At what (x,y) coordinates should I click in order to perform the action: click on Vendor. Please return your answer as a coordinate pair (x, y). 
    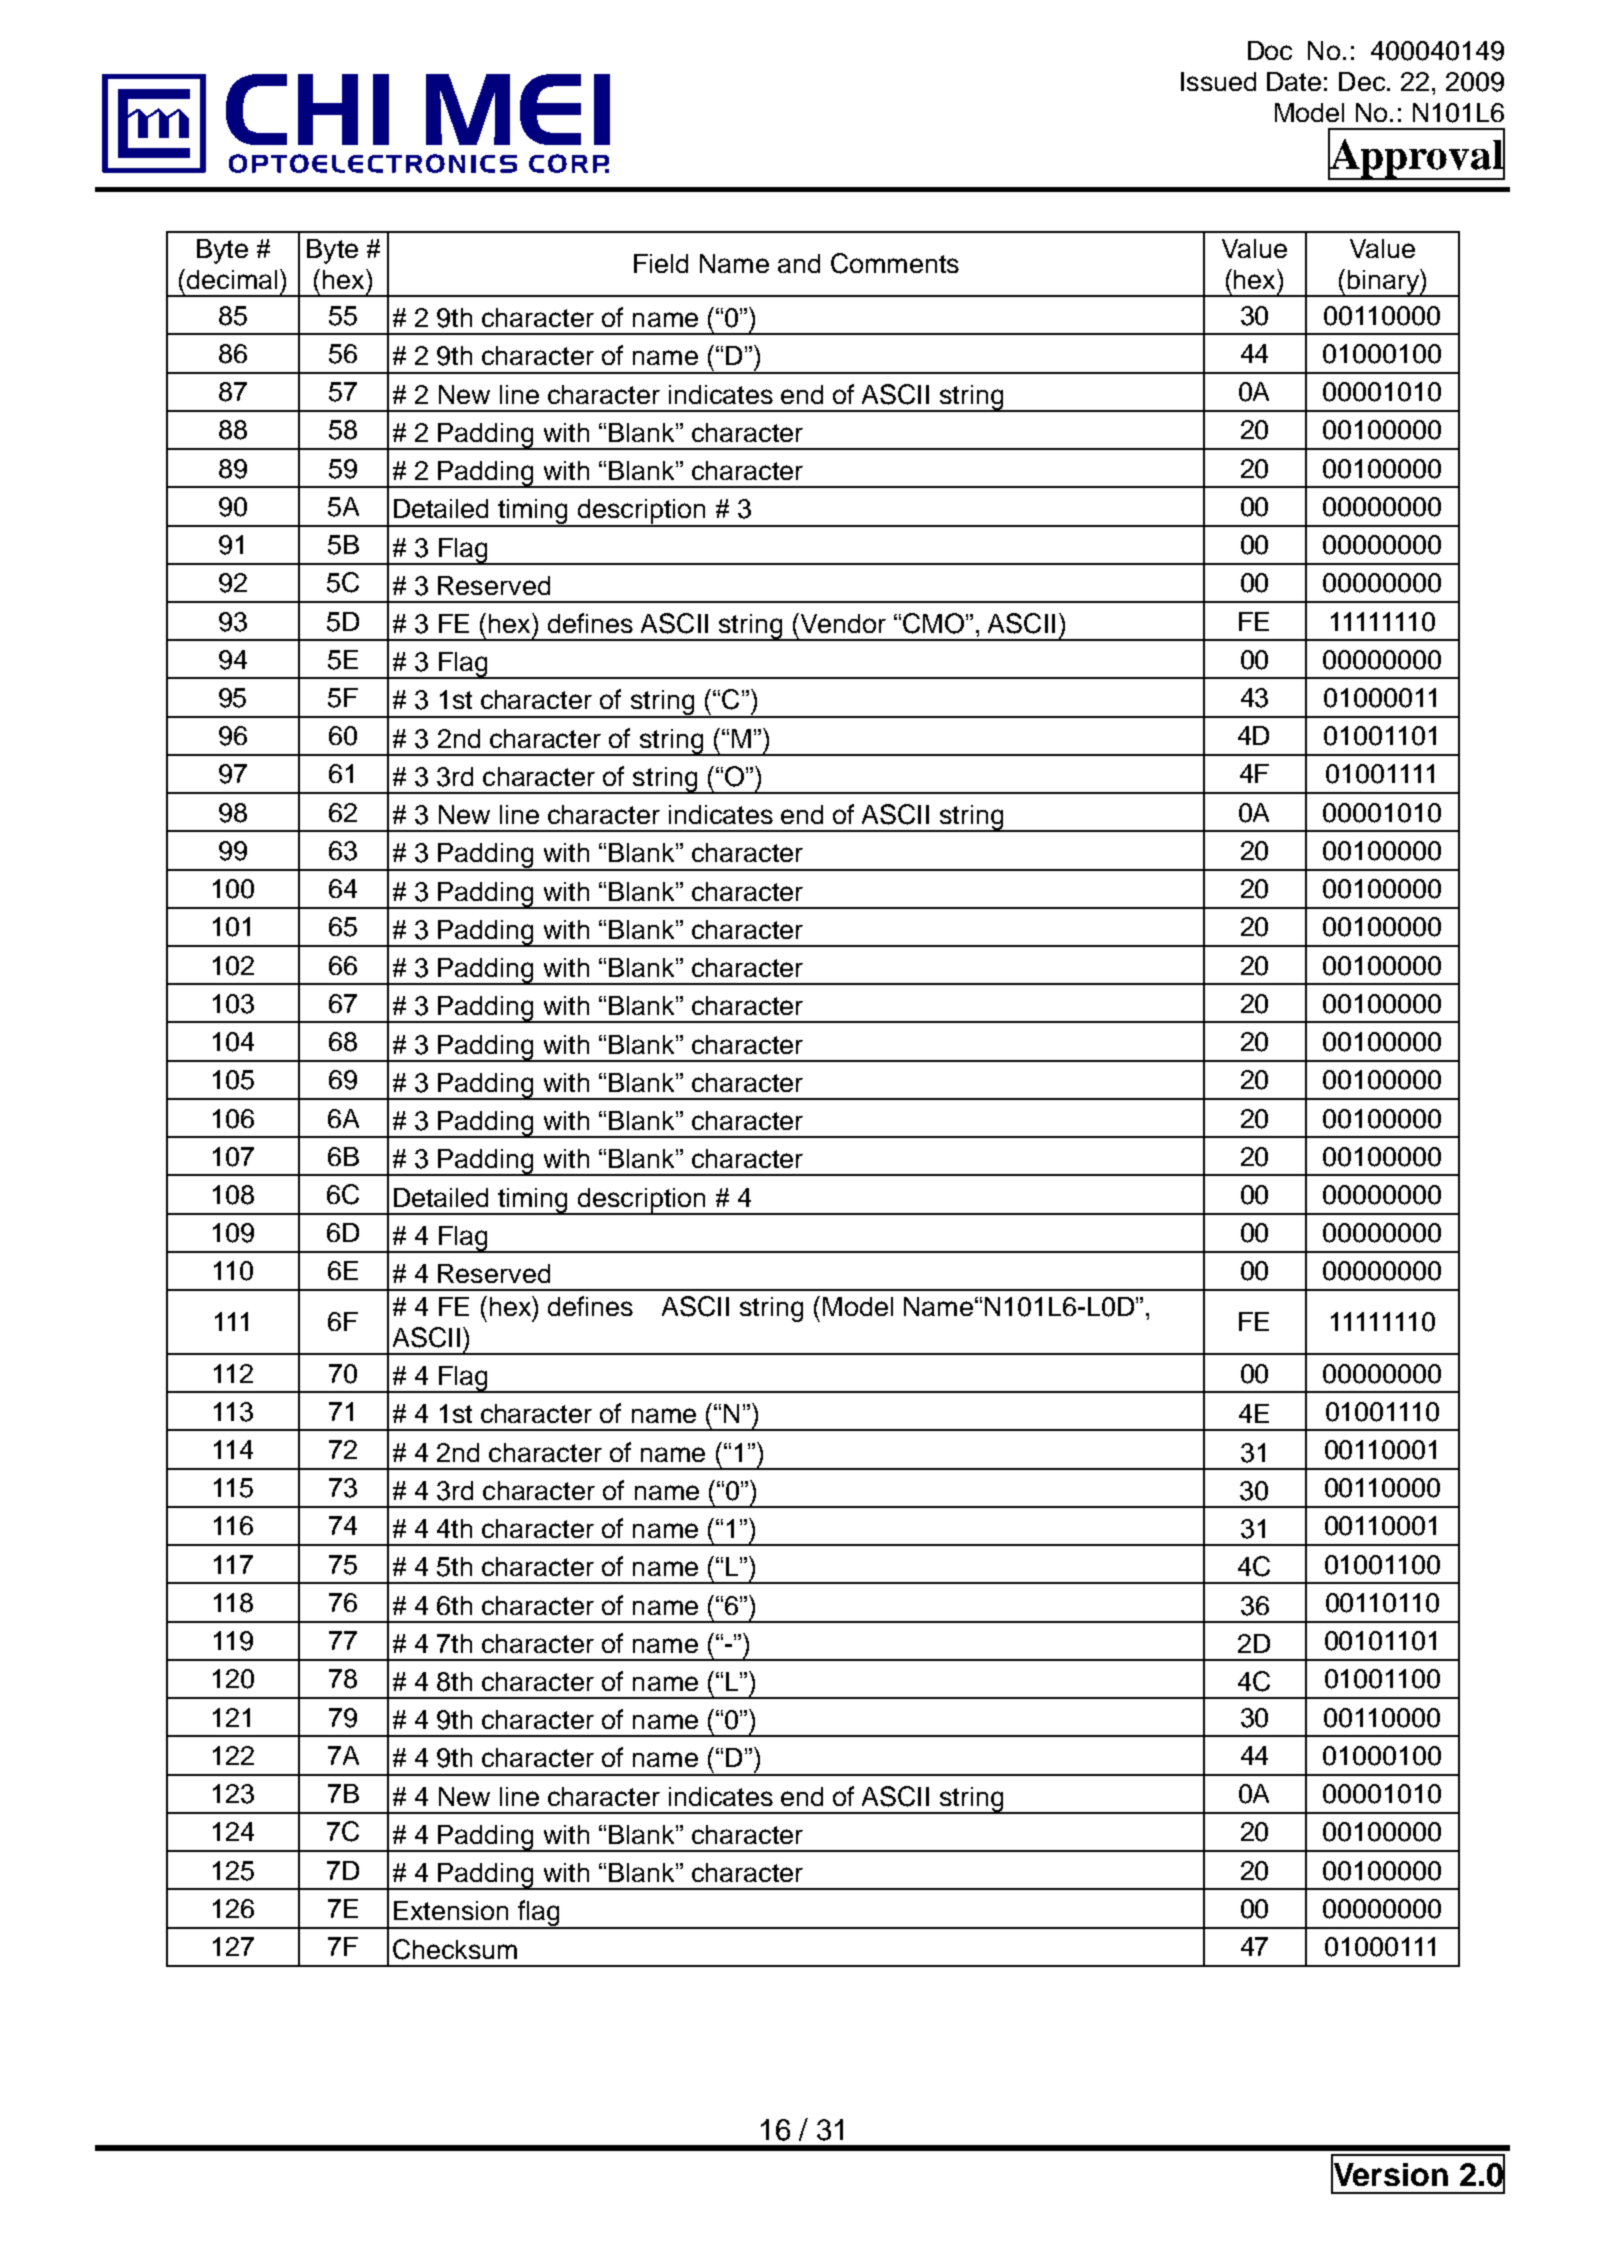
    Looking at the image, I should click on (842, 623).
